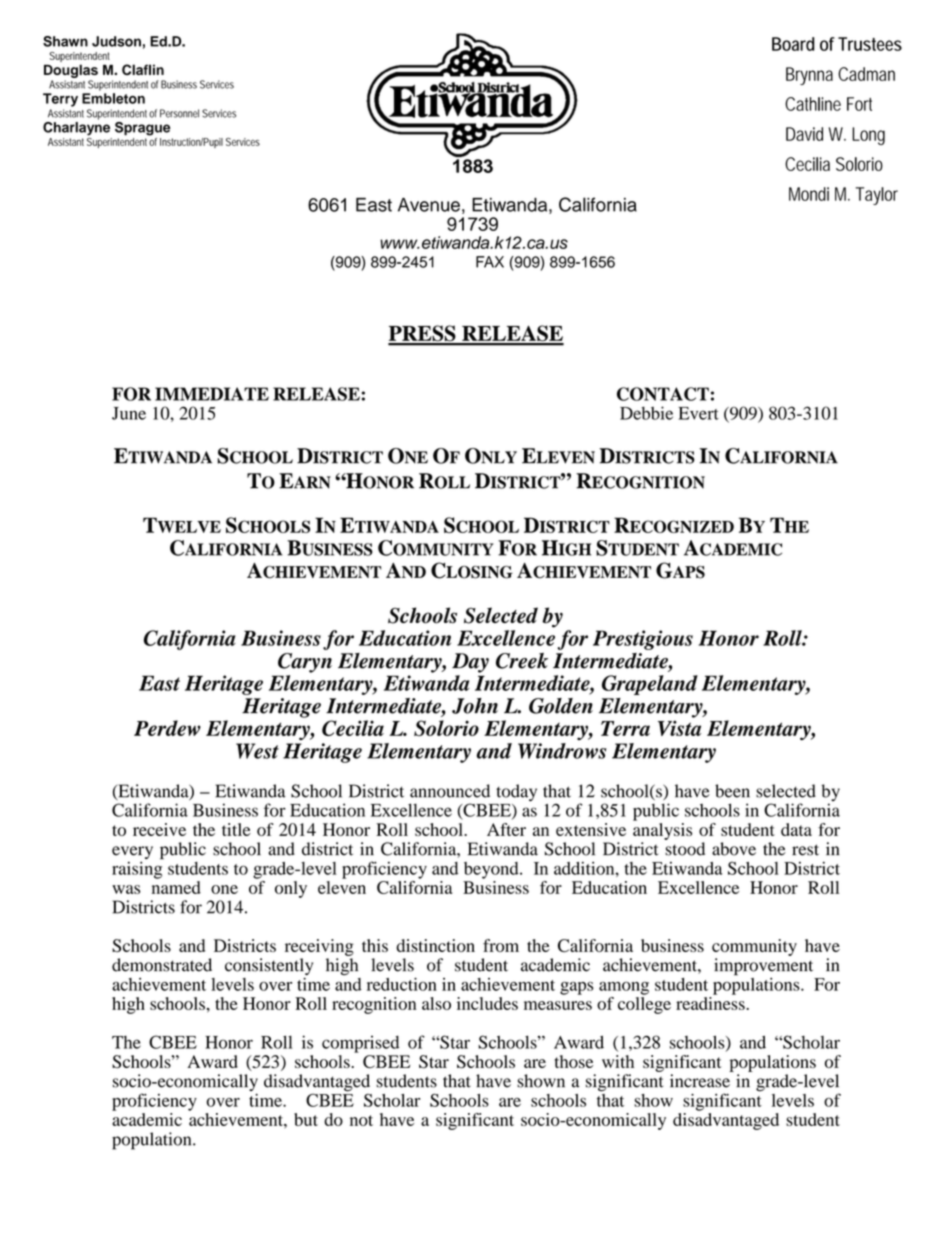 The height and width of the page is (1233, 952). What do you see at coordinates (698, 413) in the page?
I see `Evert` at bounding box center [698, 413].
